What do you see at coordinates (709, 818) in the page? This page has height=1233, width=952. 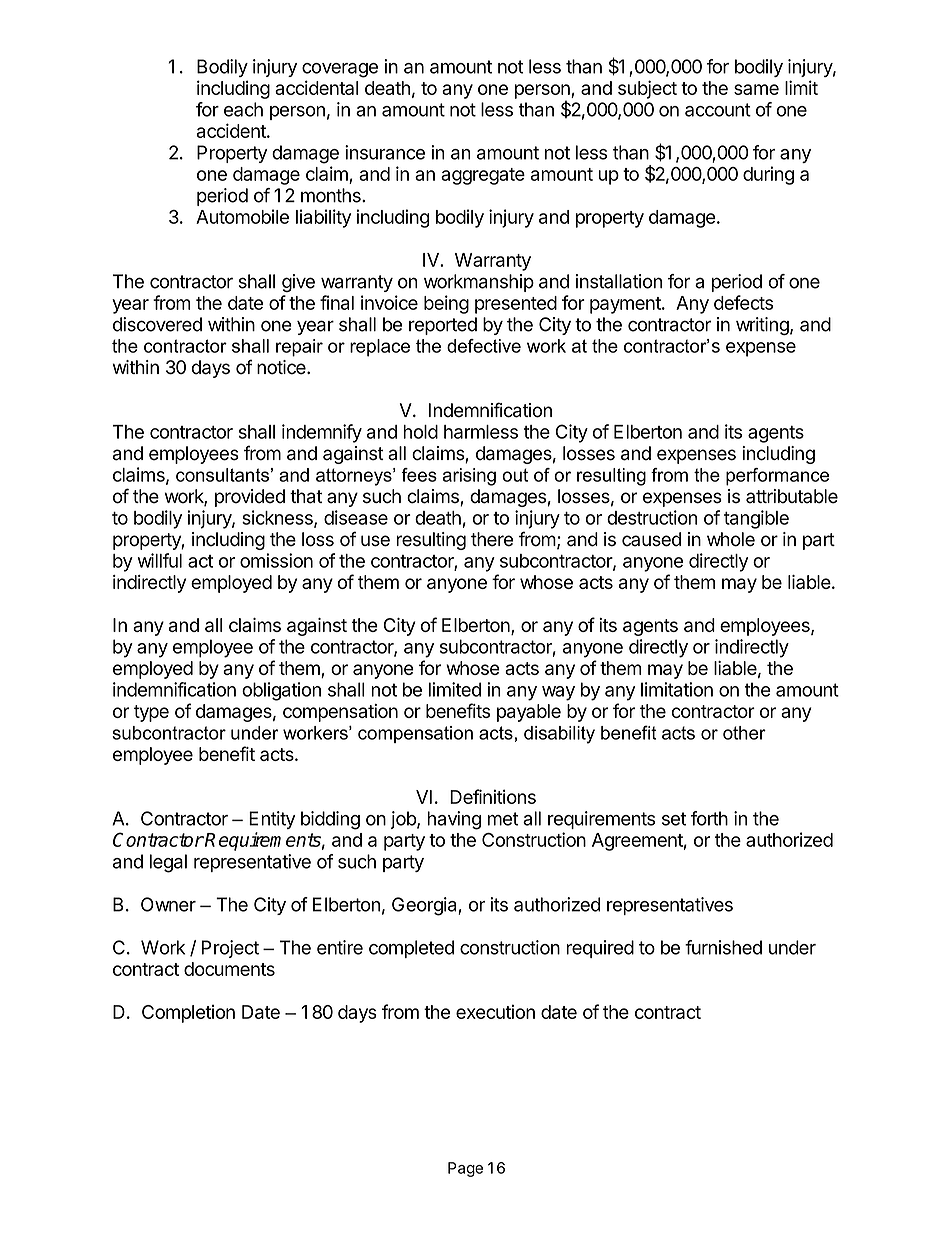 I see `forth` at bounding box center [709, 818].
